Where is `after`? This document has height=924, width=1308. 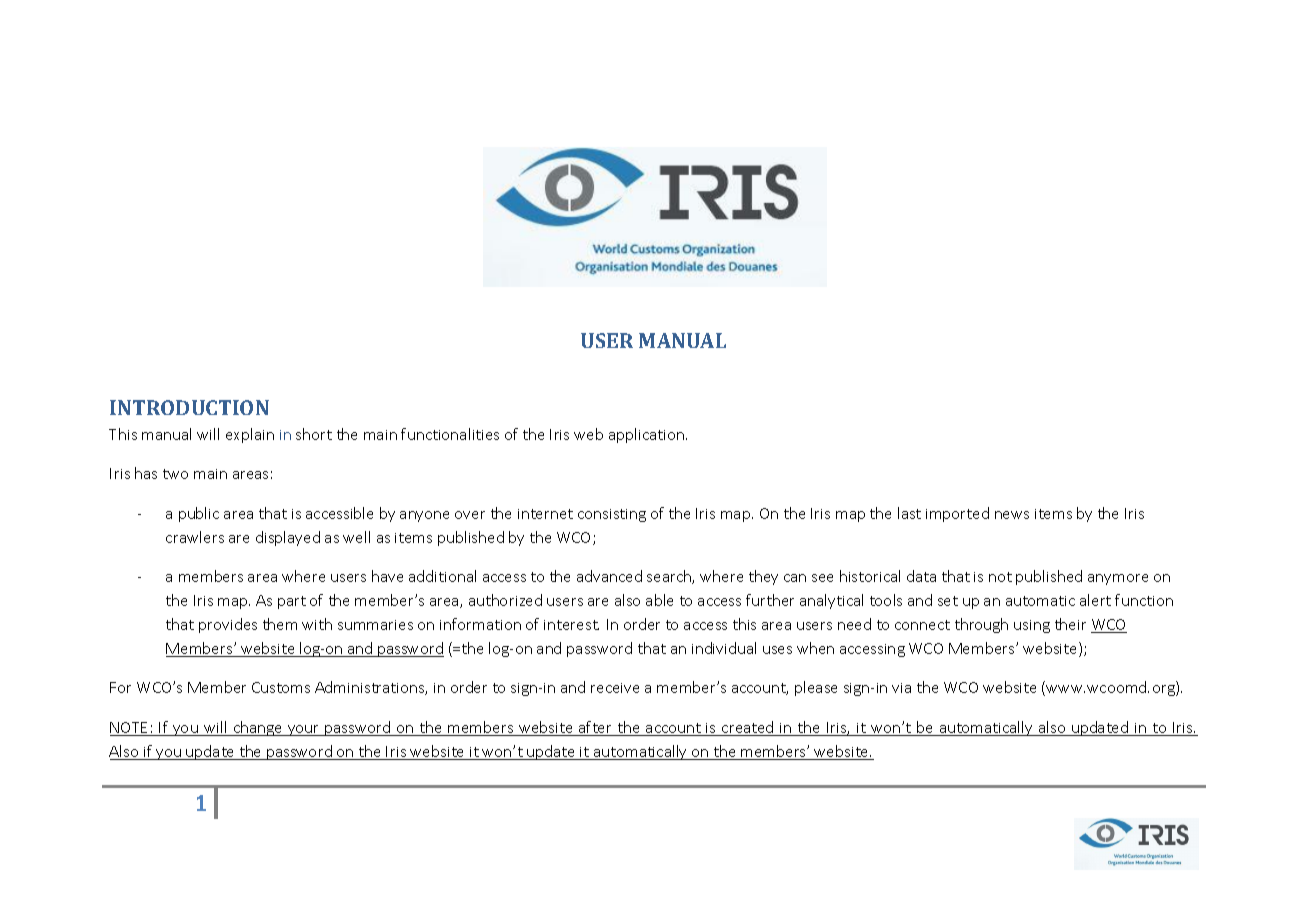
after is located at coordinates (596, 728).
